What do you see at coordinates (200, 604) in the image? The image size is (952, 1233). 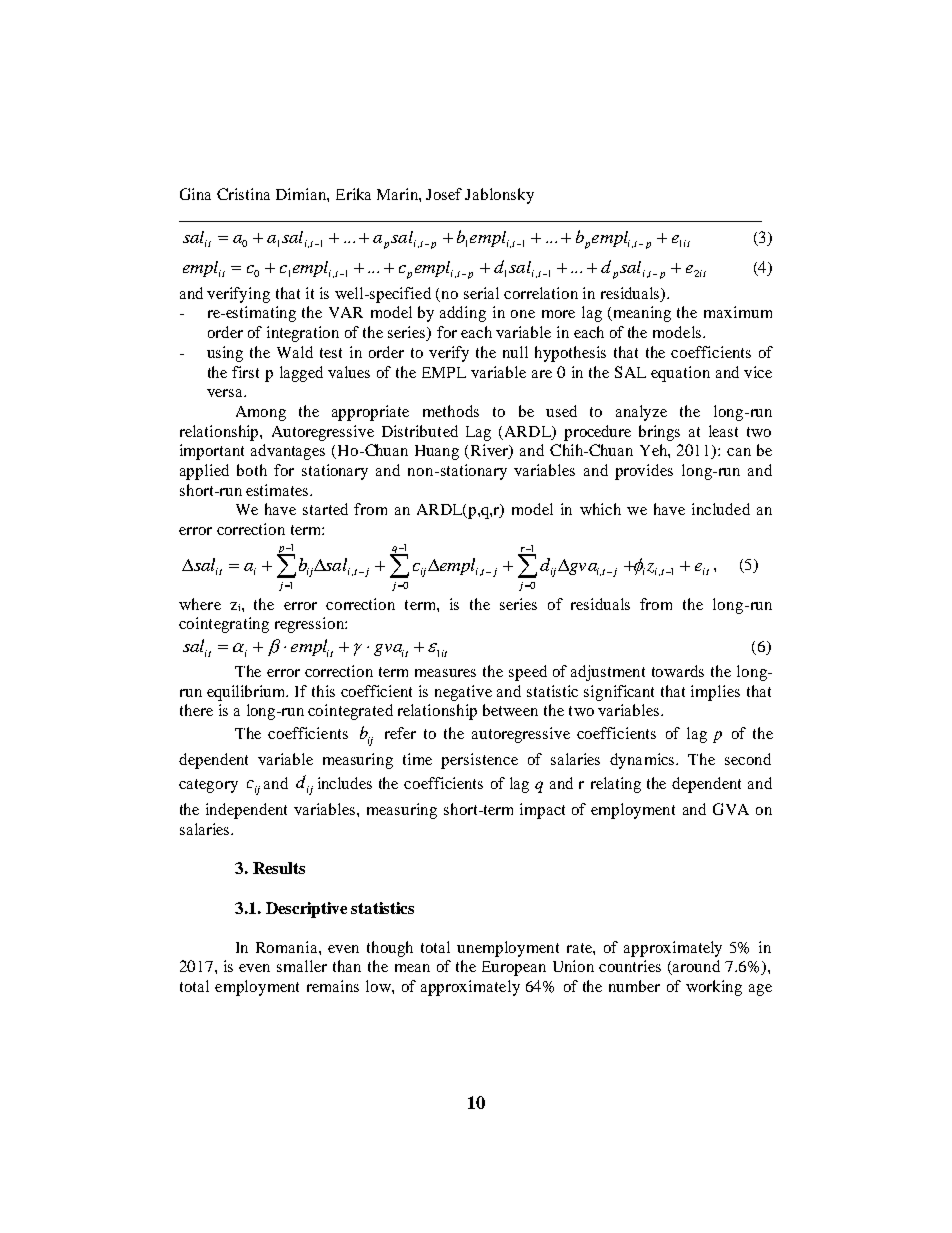 I see `where` at bounding box center [200, 604].
